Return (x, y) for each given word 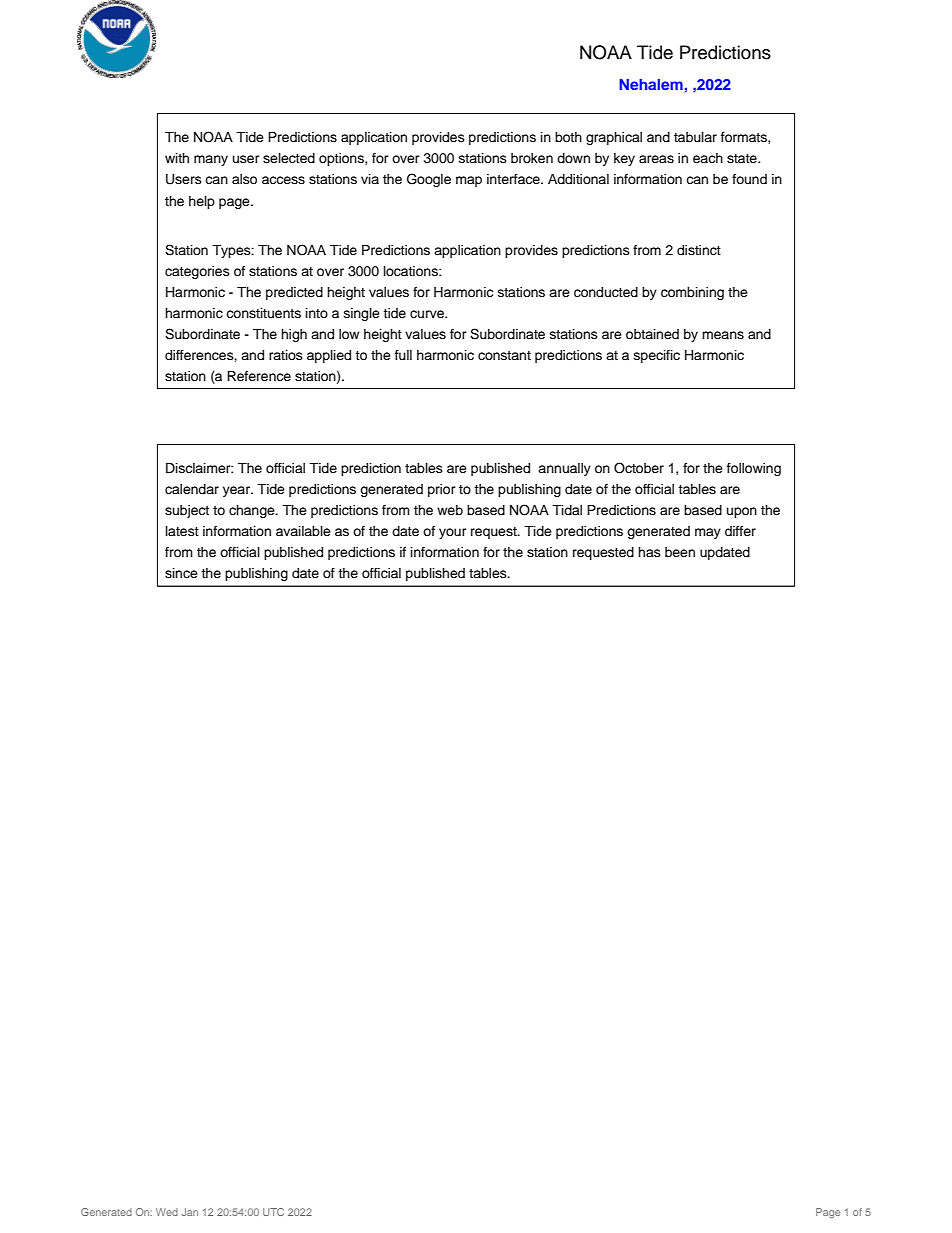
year (237, 491)
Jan (189, 1212)
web (450, 510)
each (708, 158)
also (244, 179)
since (181, 573)
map (469, 181)
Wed (167, 1212)
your (453, 533)
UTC (273, 1212)
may (708, 533)
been (680, 552)
